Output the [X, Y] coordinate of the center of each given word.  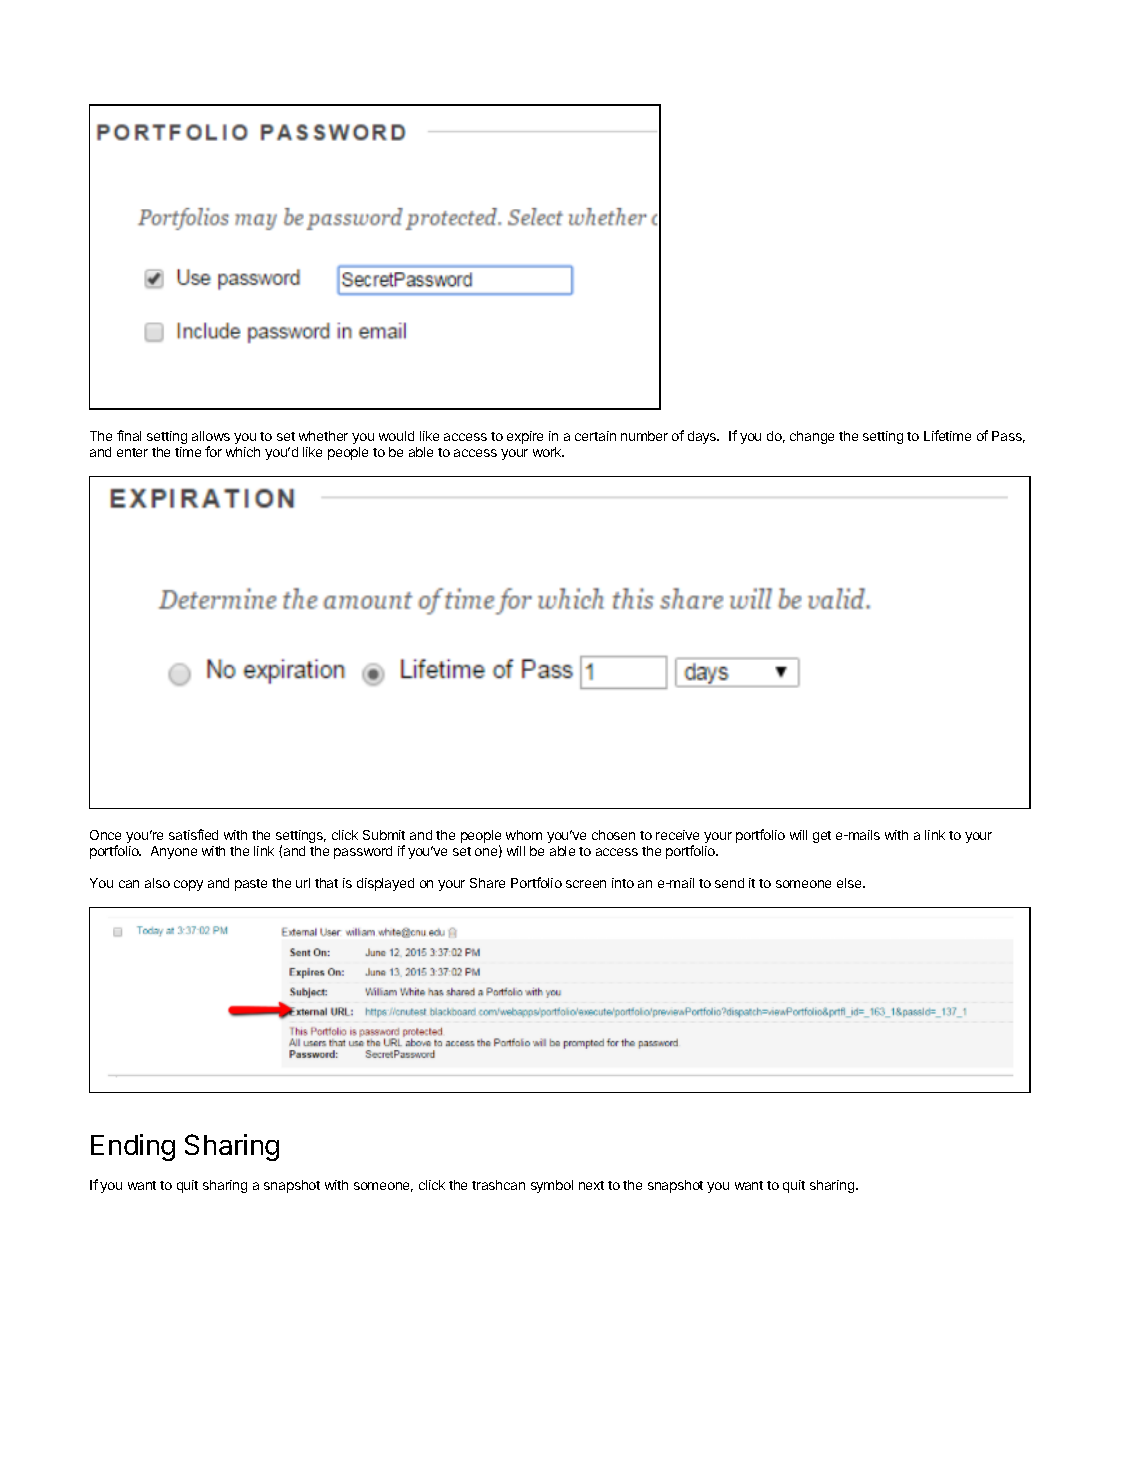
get [822, 837]
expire [525, 437]
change [812, 437]
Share [487, 883]
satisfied [193, 834]
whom [524, 835]
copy [188, 885]
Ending [133, 1147]
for [213, 451]
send [729, 883]
